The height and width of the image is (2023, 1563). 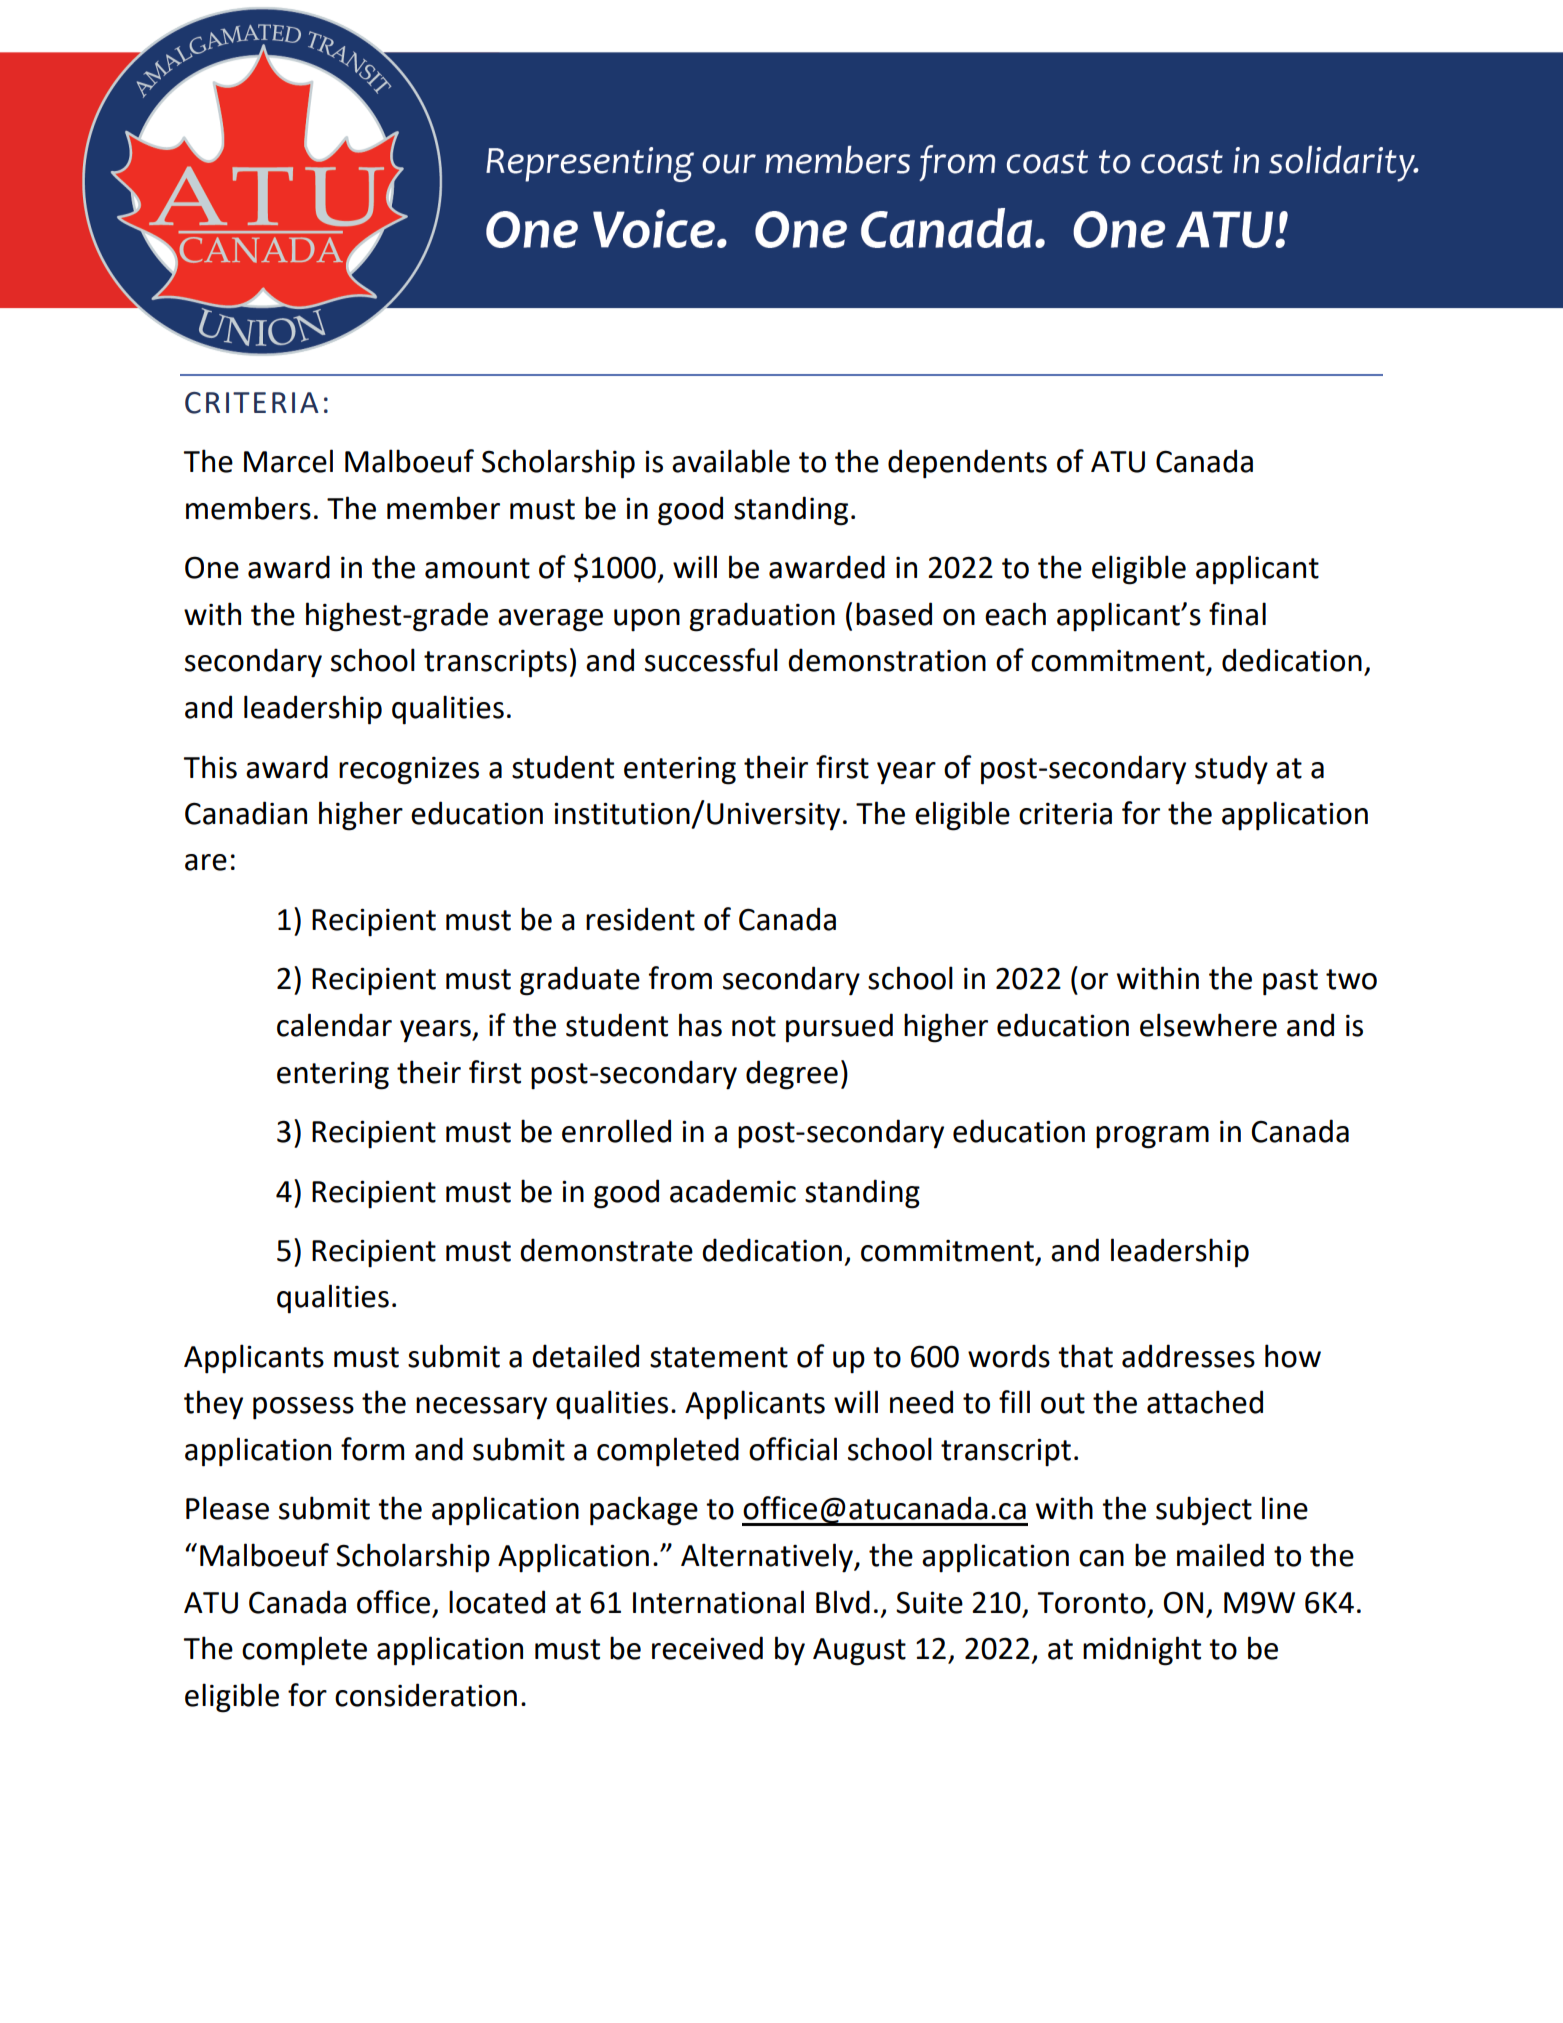 I want to click on are, so click(x=206, y=862).
